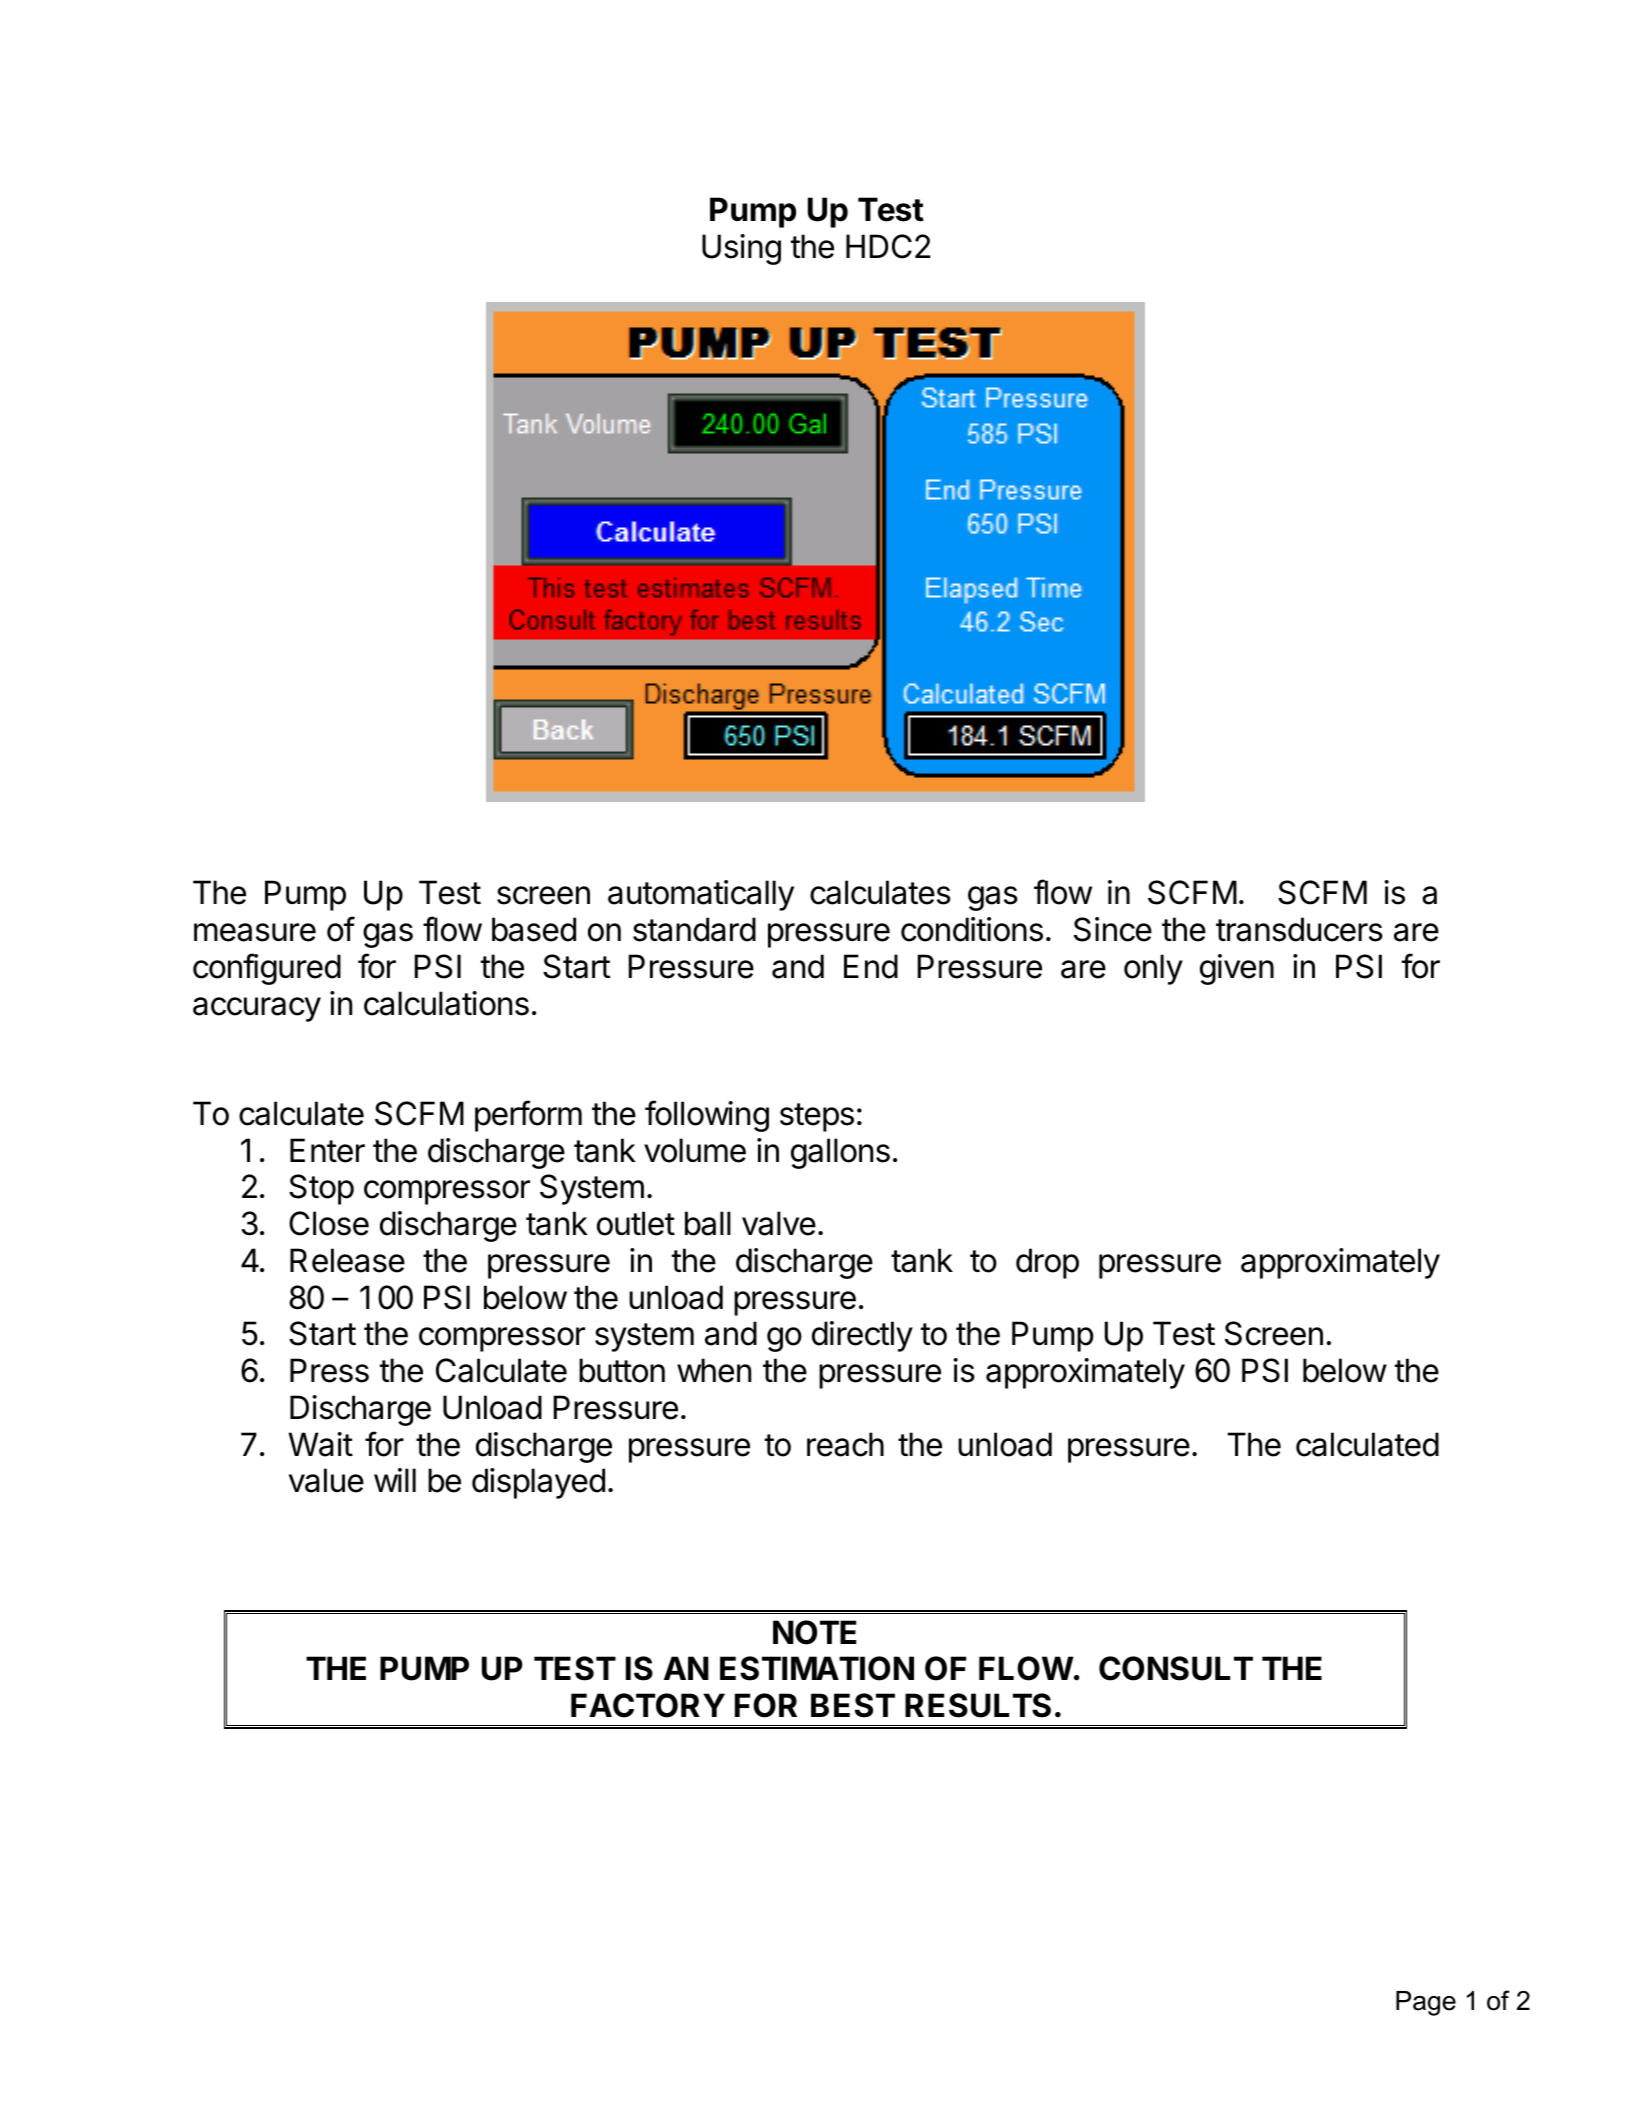  What do you see at coordinates (1299, 929) in the screenshot?
I see `transducers` at bounding box center [1299, 929].
